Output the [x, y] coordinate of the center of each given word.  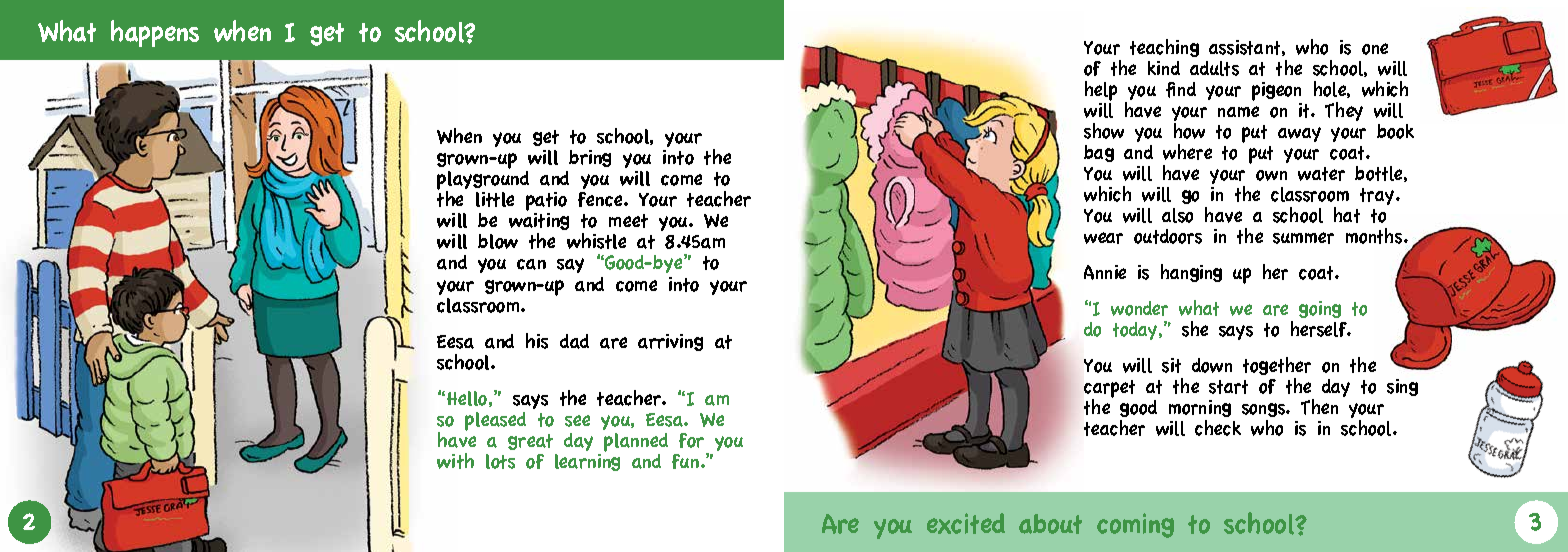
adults [1214, 68]
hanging [1191, 273]
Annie [1105, 272]
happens [155, 33]
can [531, 264]
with [455, 461]
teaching [1164, 48]
